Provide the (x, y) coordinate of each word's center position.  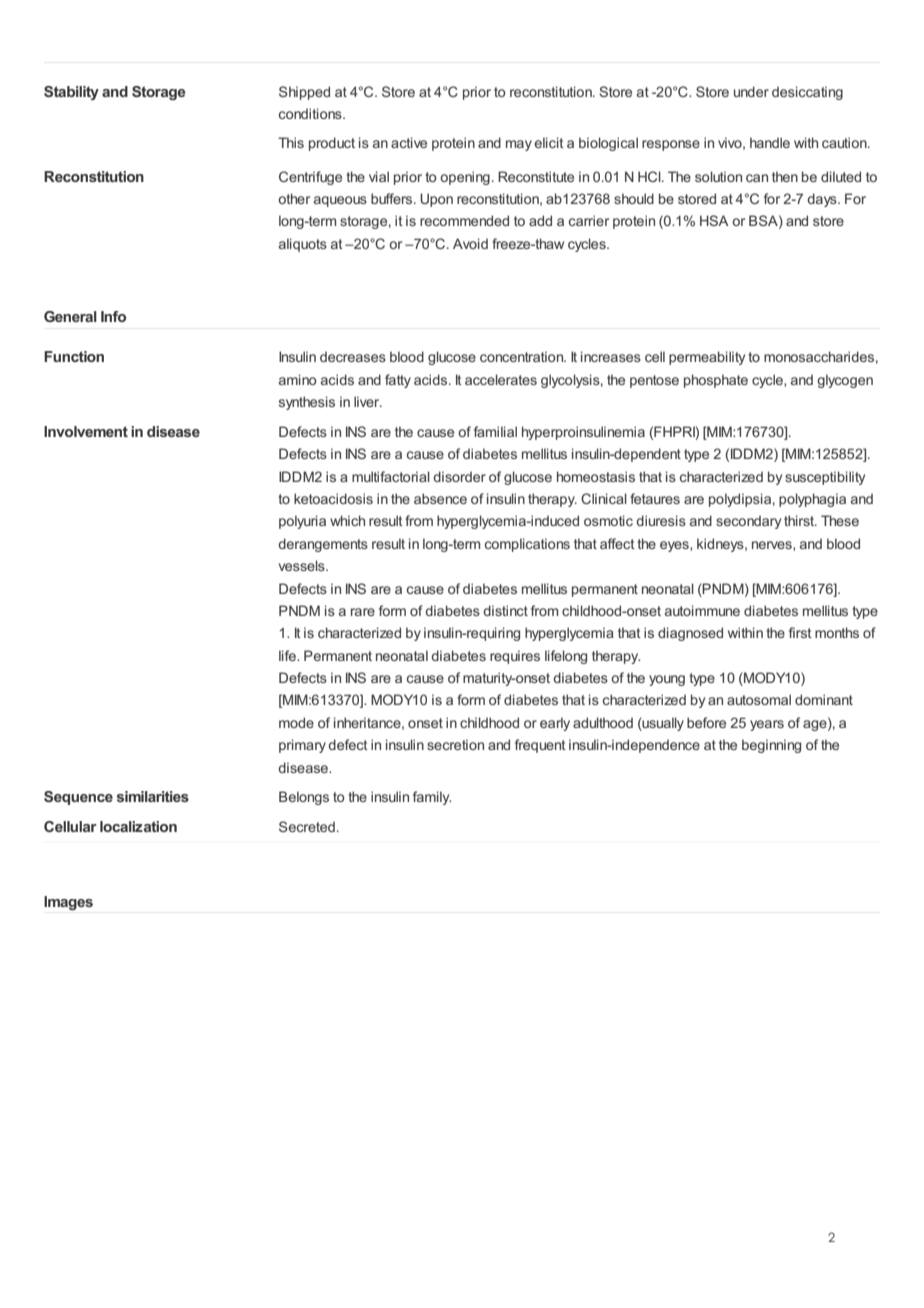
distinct (505, 610)
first (800, 632)
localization (138, 826)
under (751, 91)
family (432, 798)
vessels (303, 565)
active (409, 142)
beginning (771, 746)
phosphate (716, 381)
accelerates (501, 379)
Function (74, 356)
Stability (71, 93)
